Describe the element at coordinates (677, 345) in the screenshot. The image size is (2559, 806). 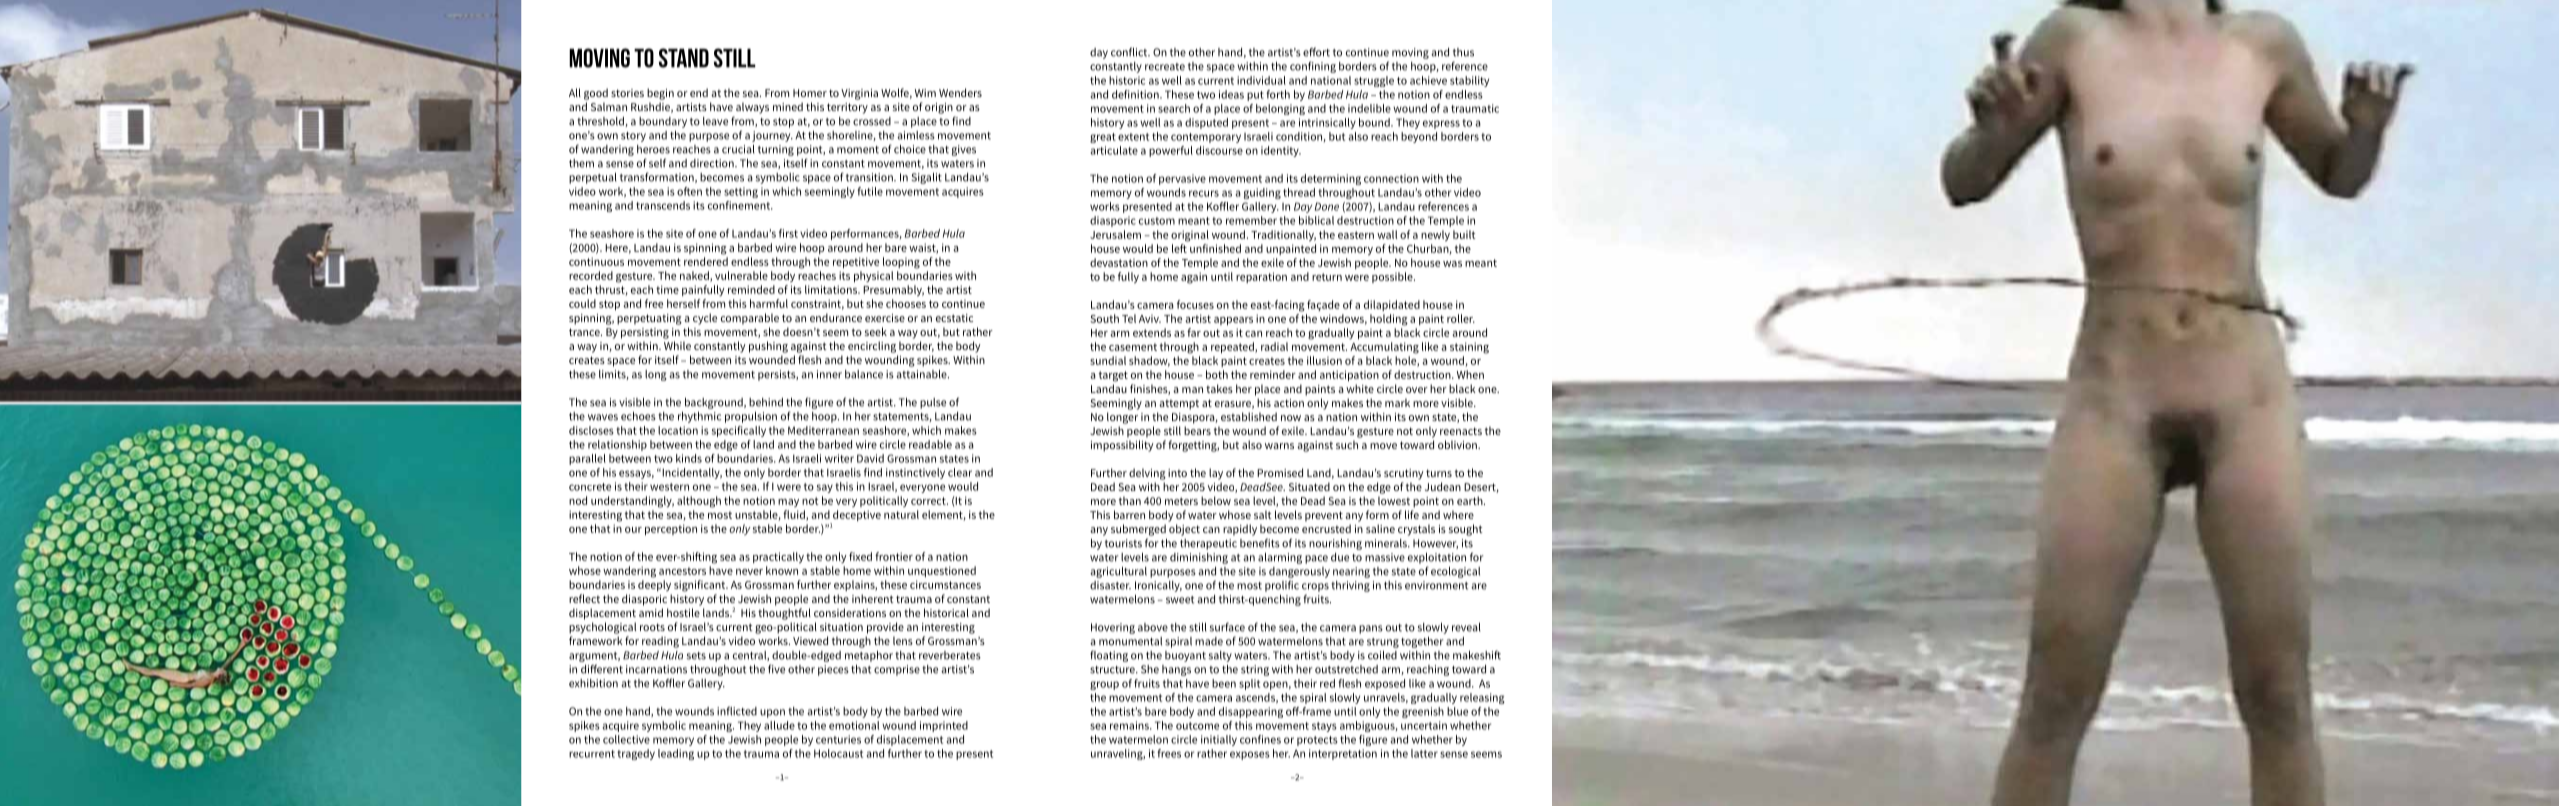
I see `While` at that location.
